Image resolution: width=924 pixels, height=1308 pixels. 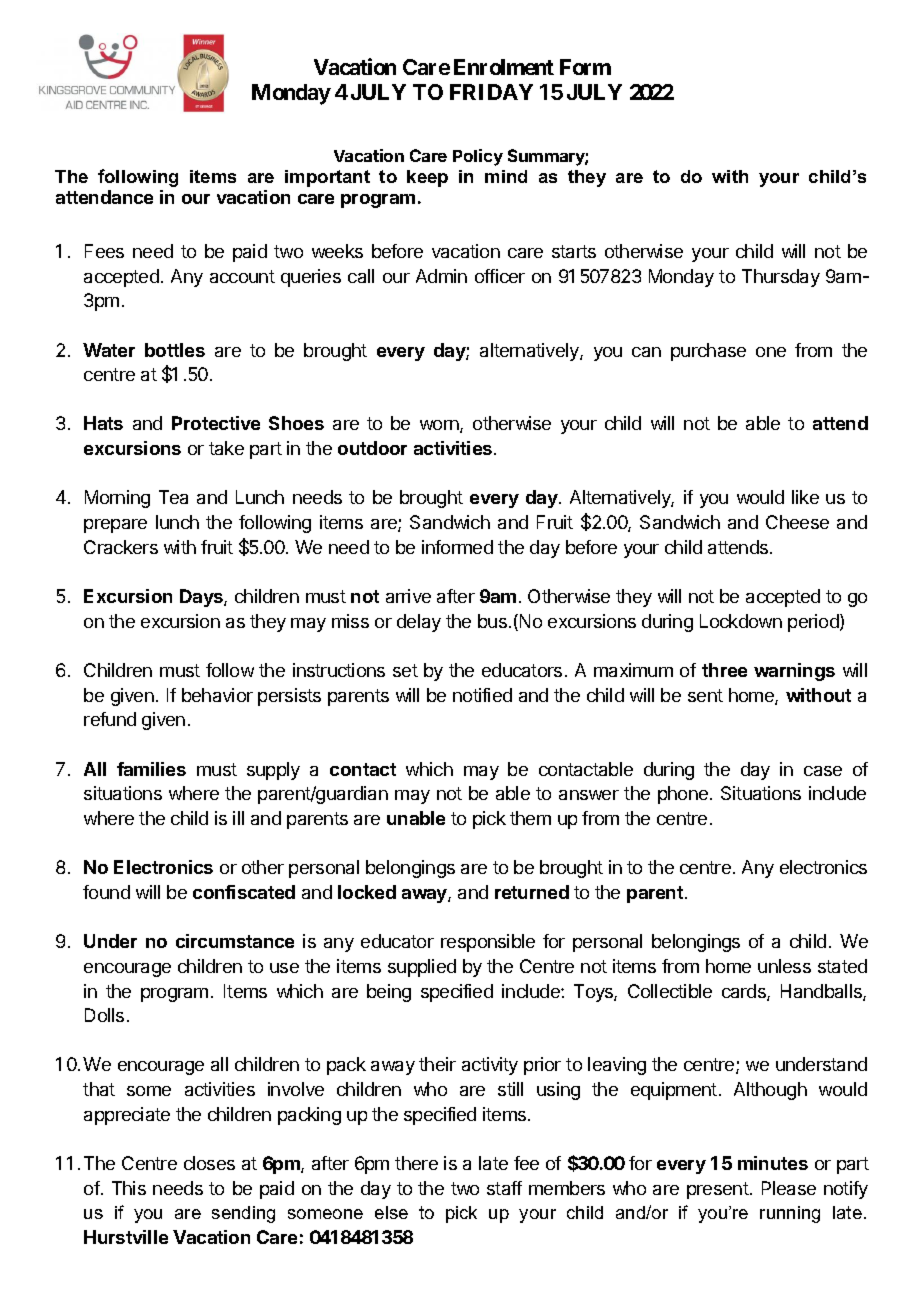 What do you see at coordinates (217, 695) in the screenshot?
I see `behavior` at bounding box center [217, 695].
